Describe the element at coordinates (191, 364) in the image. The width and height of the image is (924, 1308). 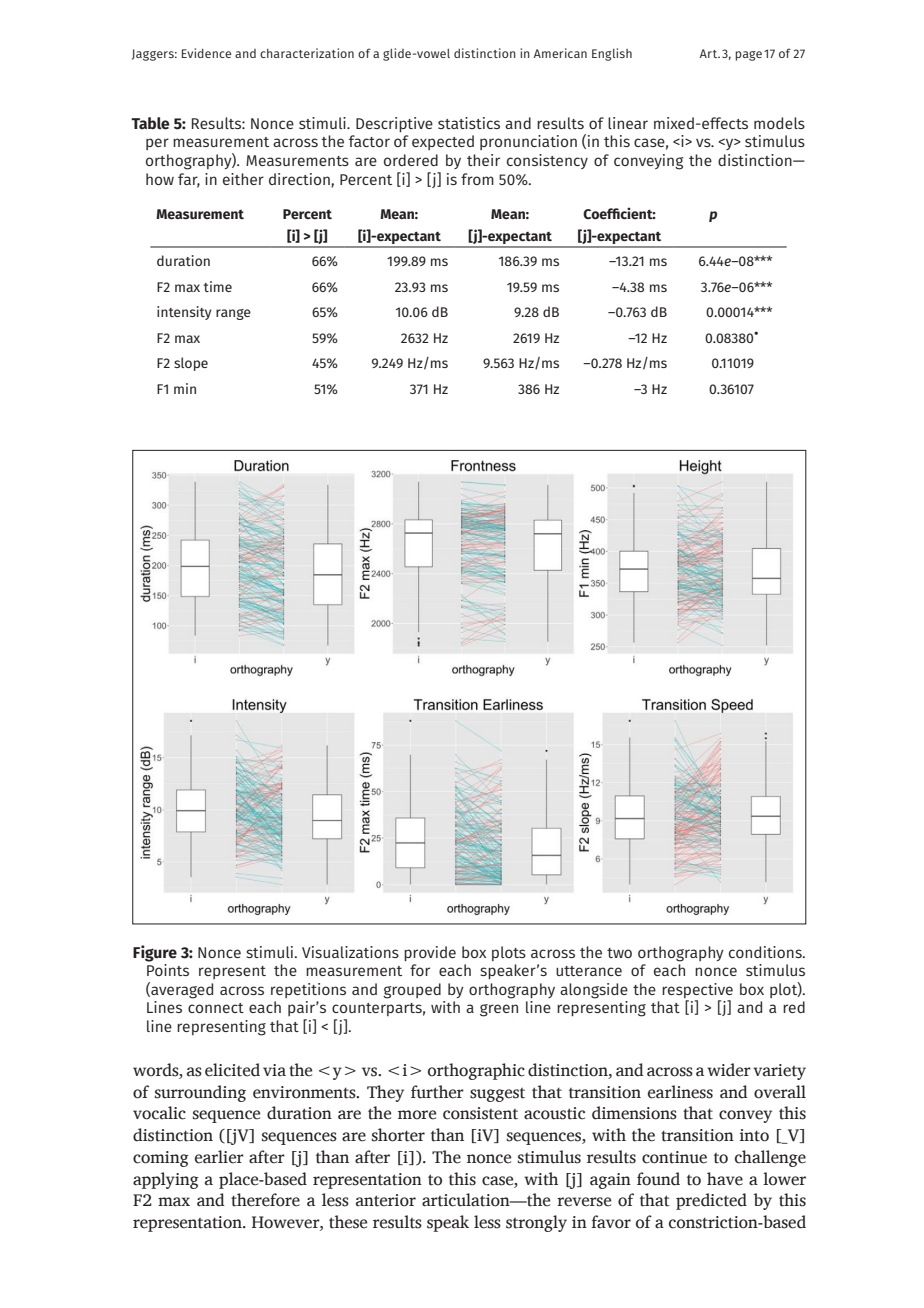
I see `slope` at that location.
